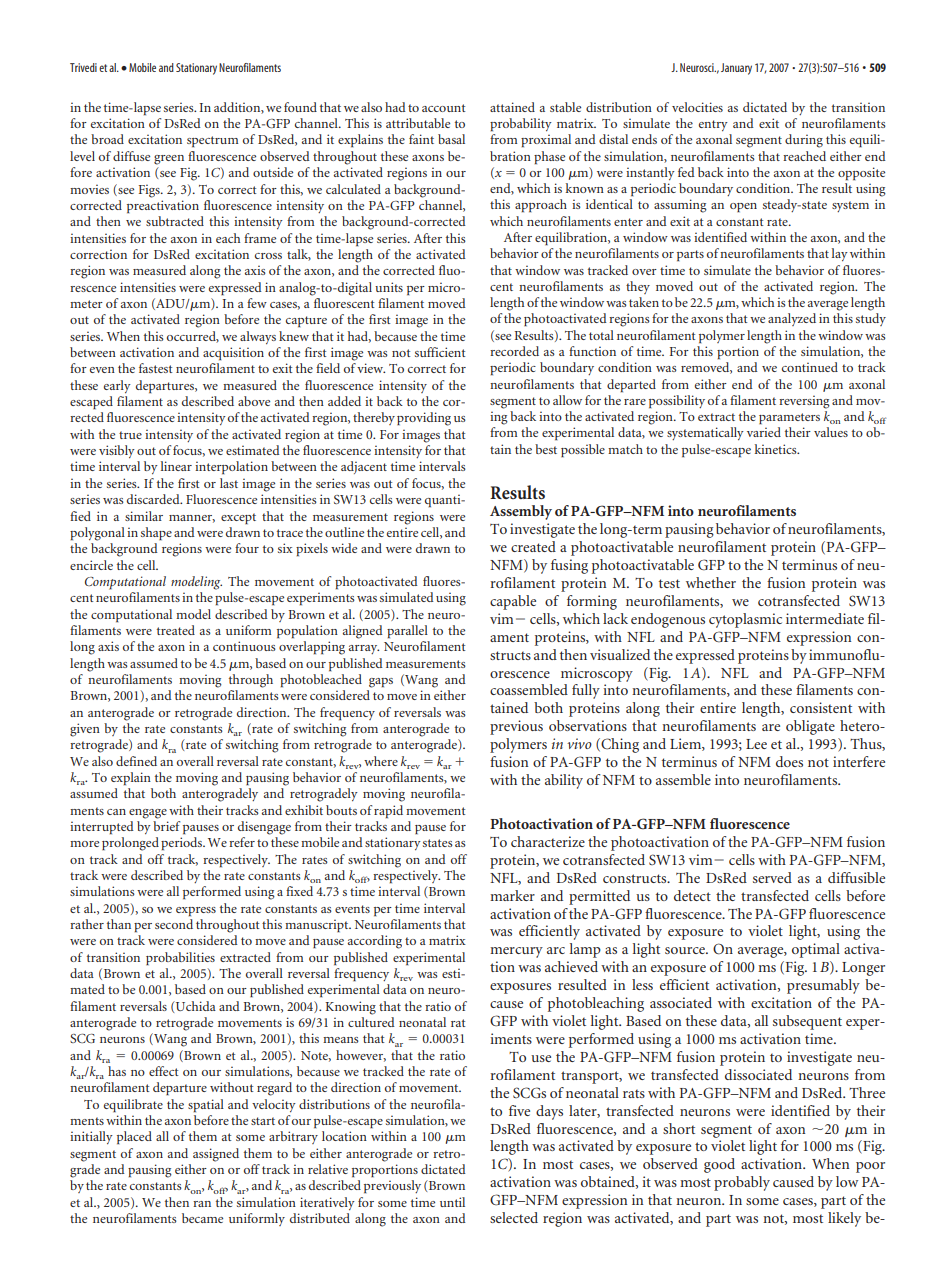 This screenshot has height=1275, width=952. I want to click on account, so click(444, 108).
